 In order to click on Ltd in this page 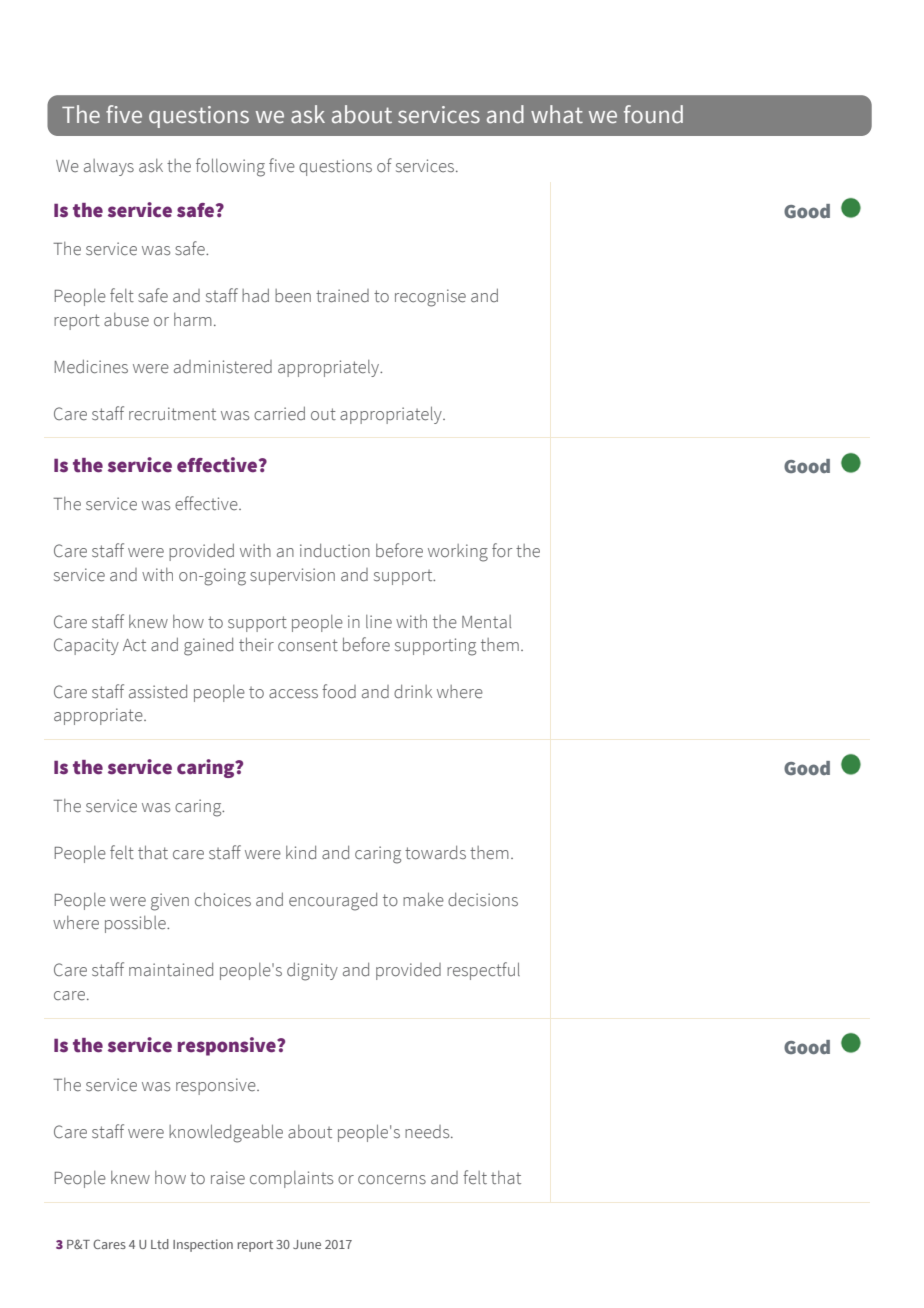, I will do `click(160, 1244)`.
